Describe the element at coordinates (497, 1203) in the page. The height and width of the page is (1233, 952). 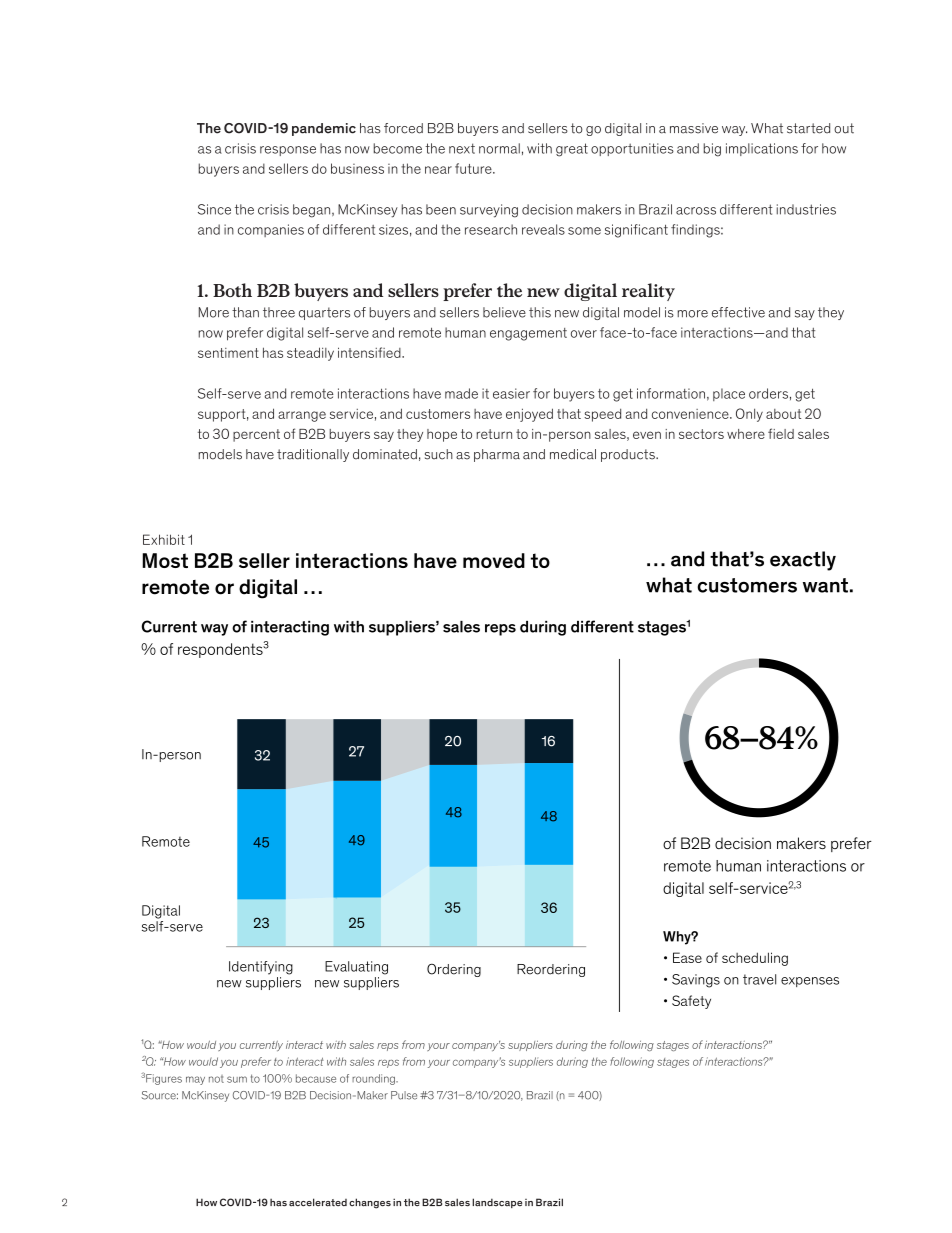
I see `landscape` at that location.
